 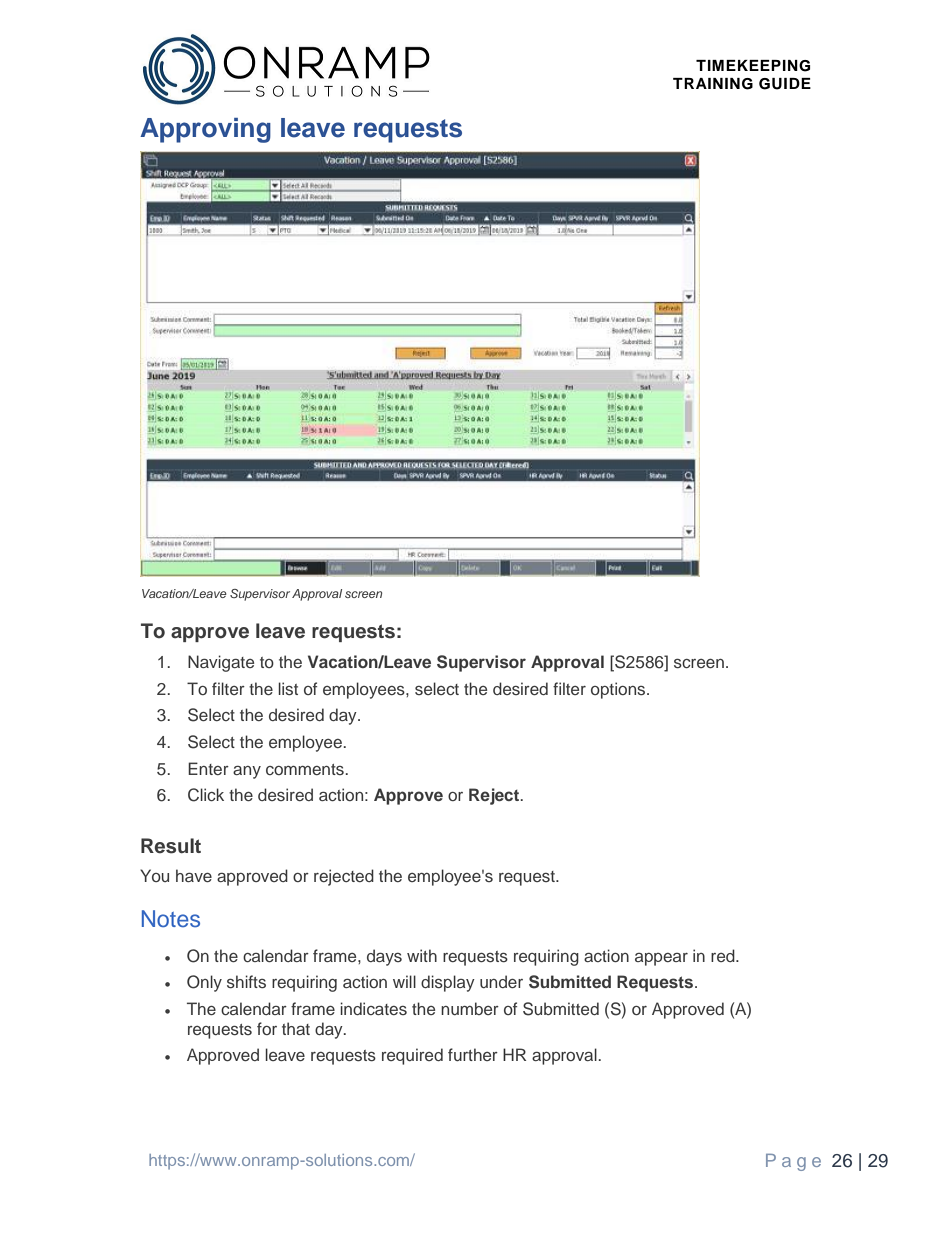 I want to click on options, so click(x=619, y=690).
